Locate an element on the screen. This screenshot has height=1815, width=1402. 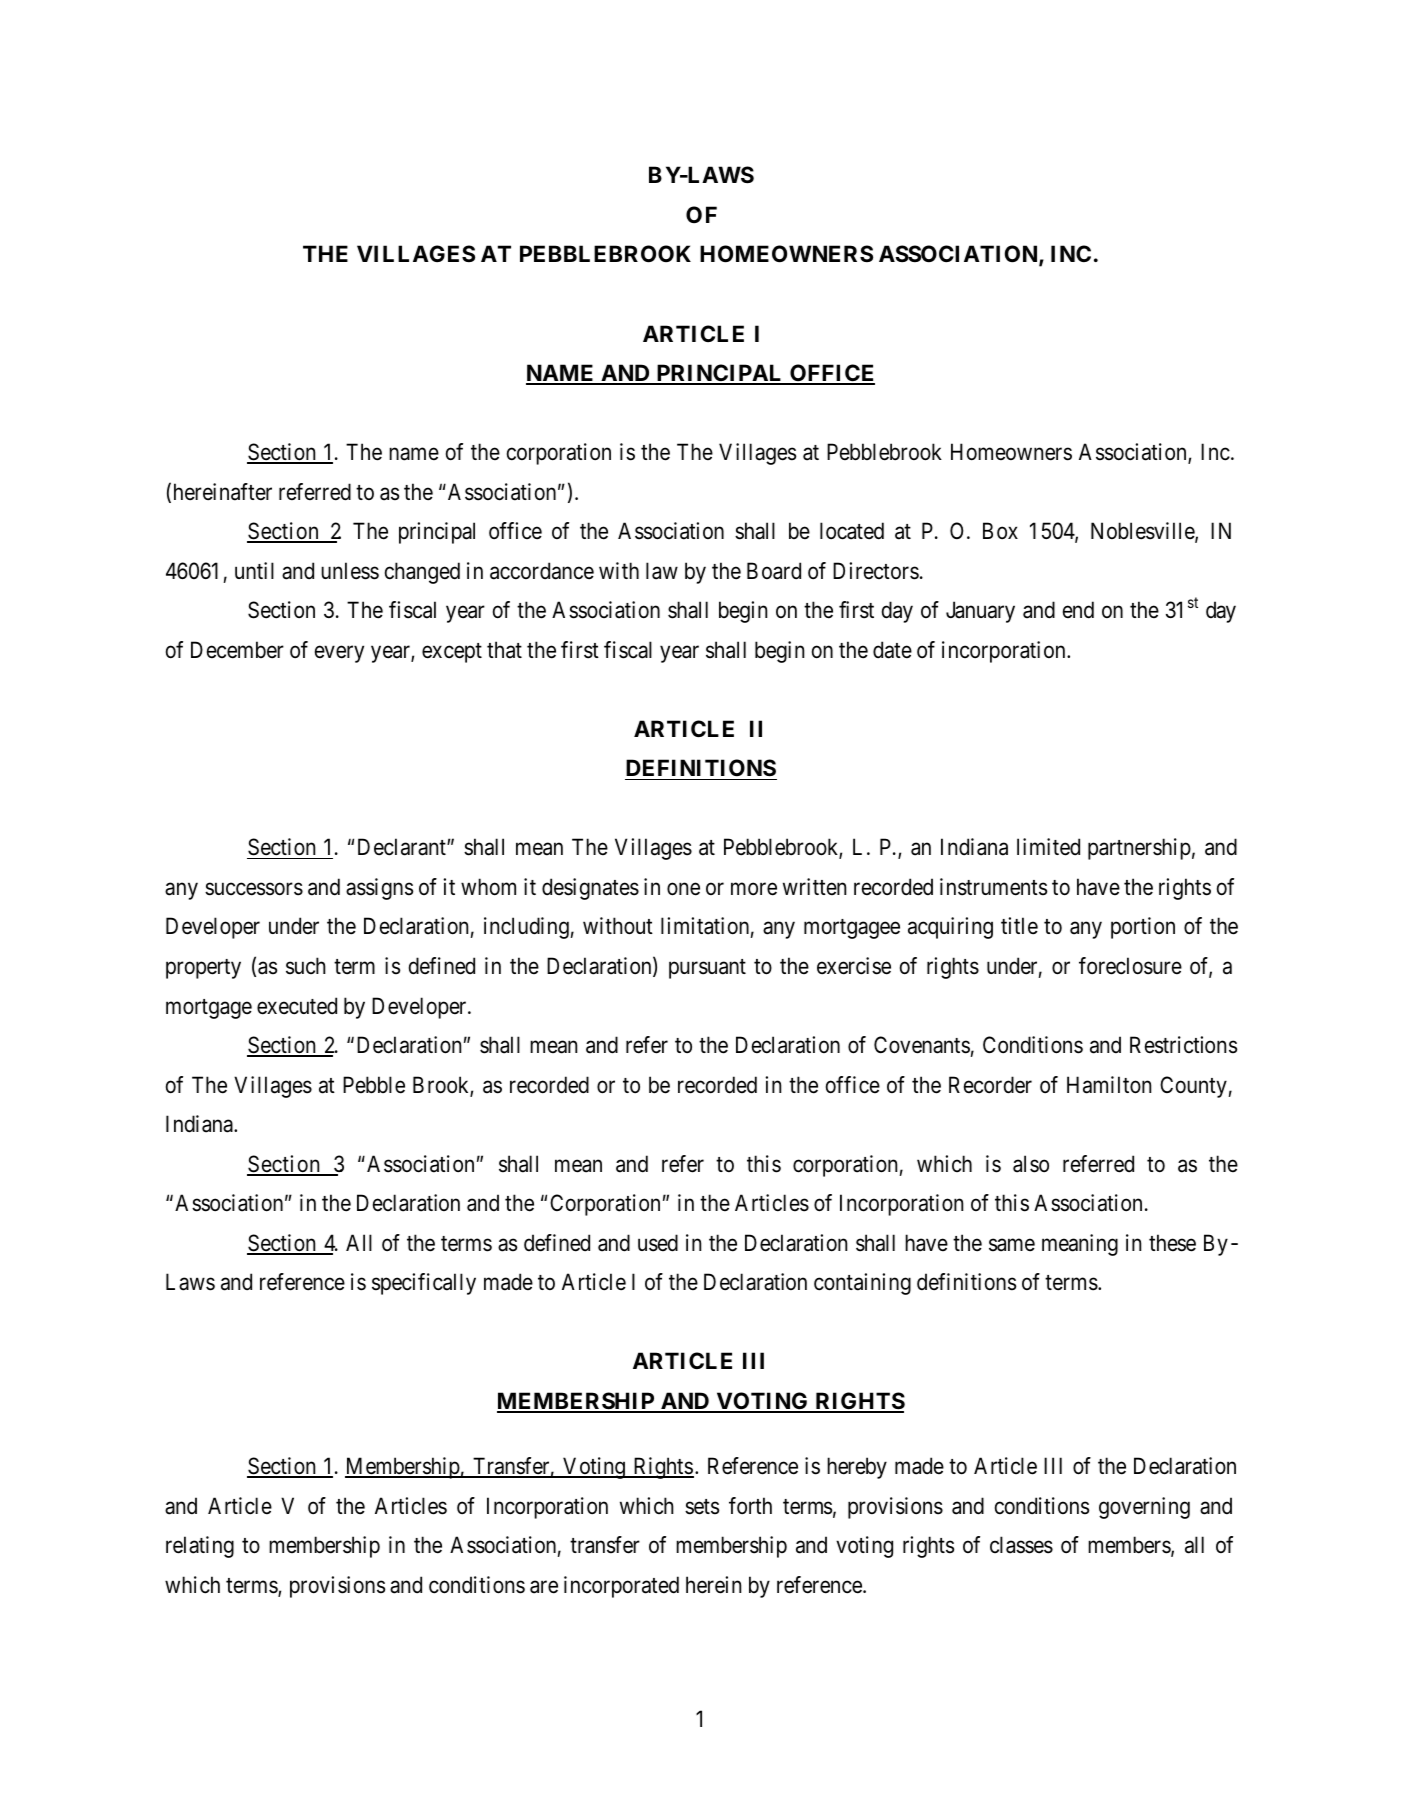
pursuant is located at coordinates (707, 969).
